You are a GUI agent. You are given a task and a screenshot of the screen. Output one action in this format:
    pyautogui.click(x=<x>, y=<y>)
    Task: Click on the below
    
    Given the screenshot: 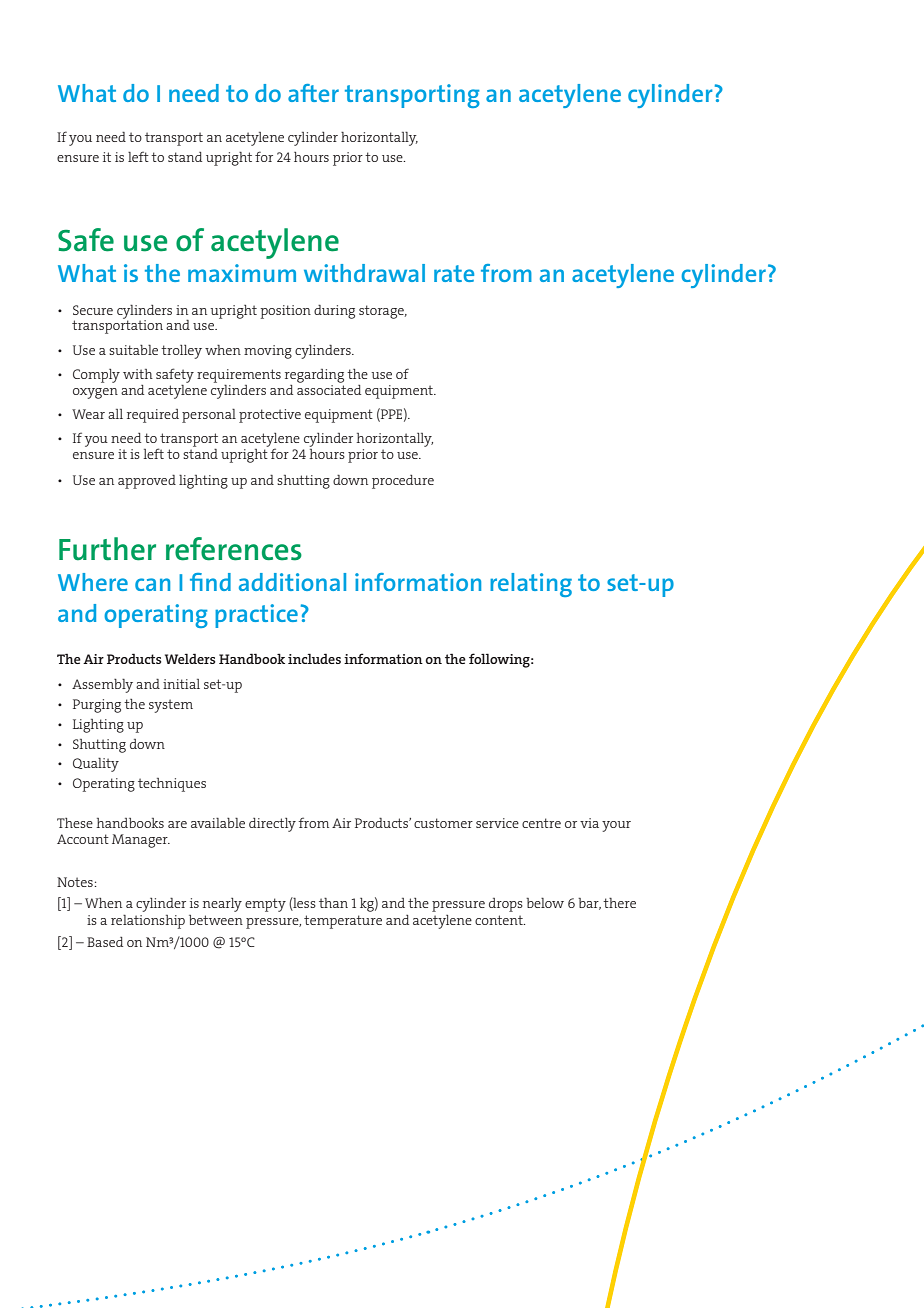 What is the action you would take?
    pyautogui.click(x=545, y=903)
